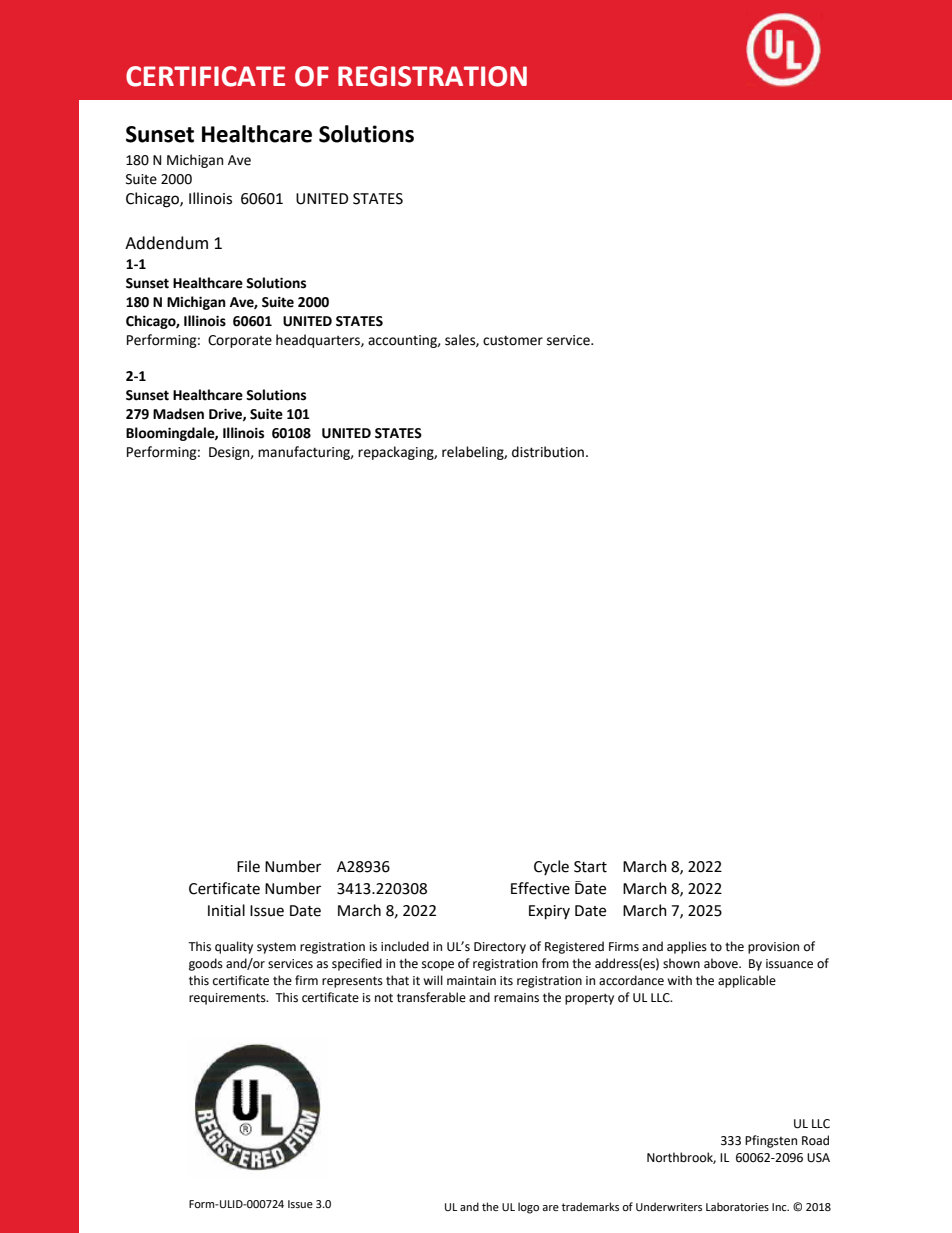 The image size is (952, 1233). What do you see at coordinates (513, 341) in the screenshot?
I see `customer` at bounding box center [513, 341].
